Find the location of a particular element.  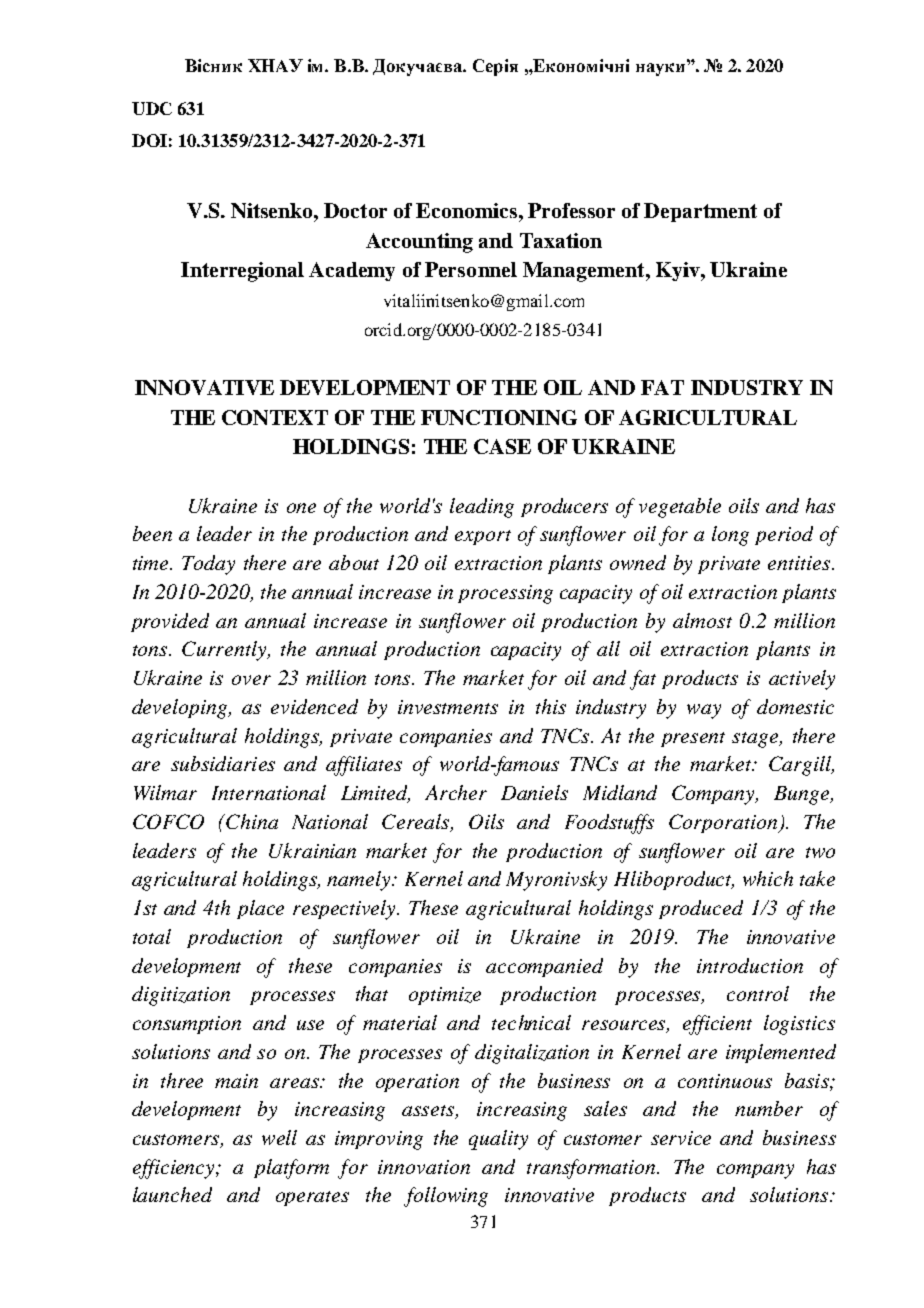

FUNCTIONING is located at coordinates (499, 417).
